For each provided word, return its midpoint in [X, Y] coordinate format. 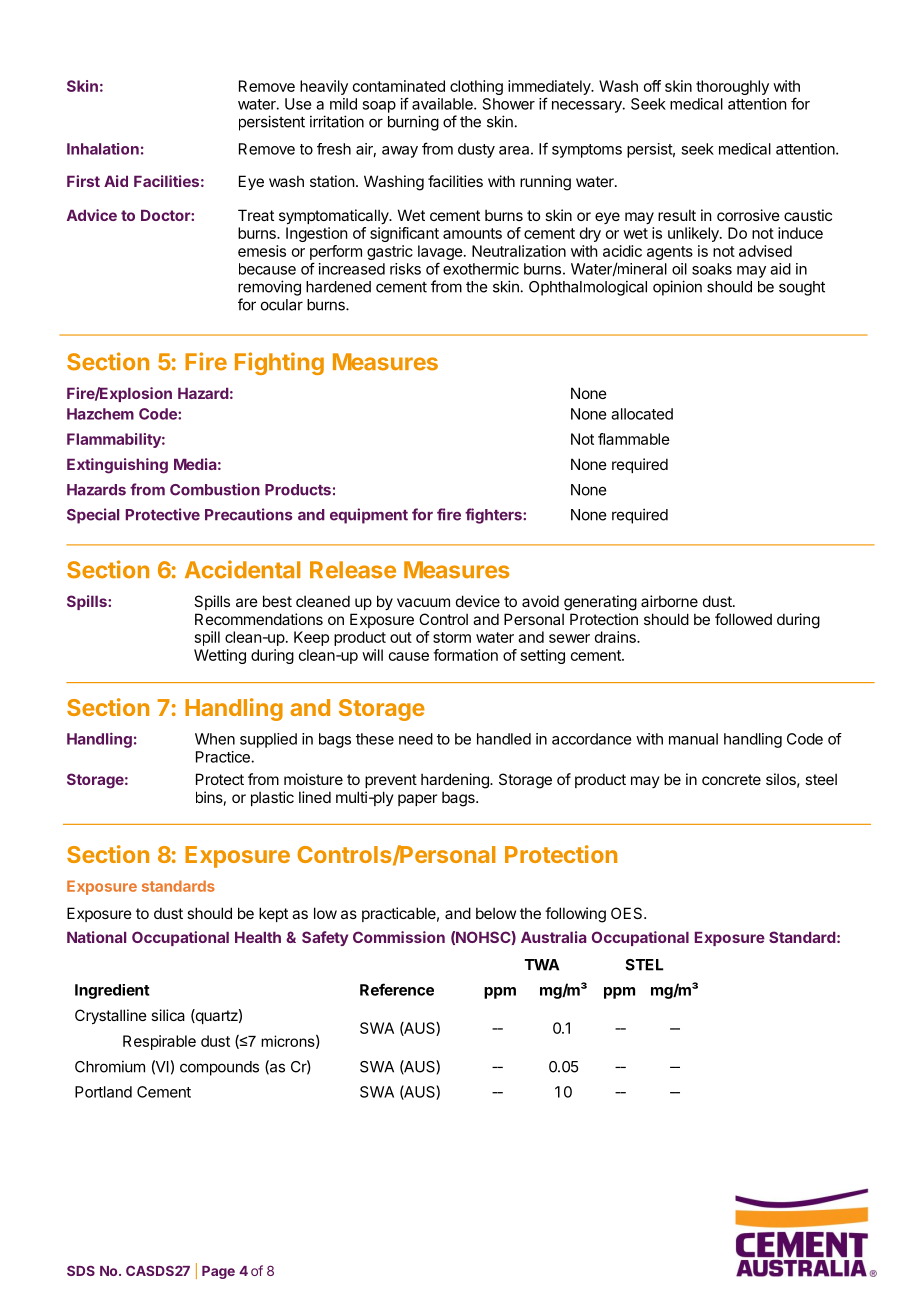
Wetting [220, 656]
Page [218, 1272]
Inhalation [103, 149]
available [443, 104]
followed [743, 619]
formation [465, 655]
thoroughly [732, 87]
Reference [397, 989]
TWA [542, 965]
